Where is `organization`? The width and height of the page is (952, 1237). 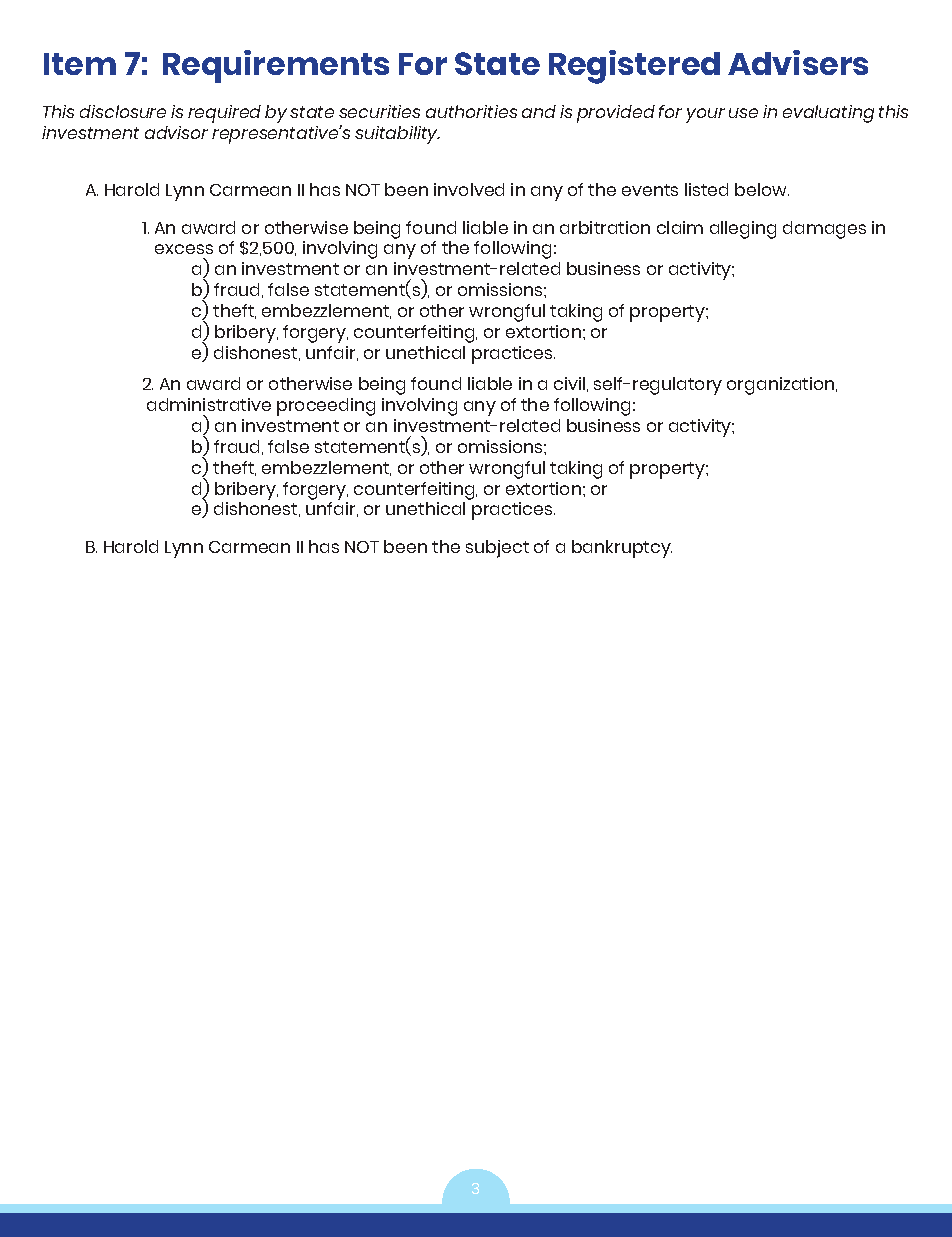 organization is located at coordinates (782, 386).
